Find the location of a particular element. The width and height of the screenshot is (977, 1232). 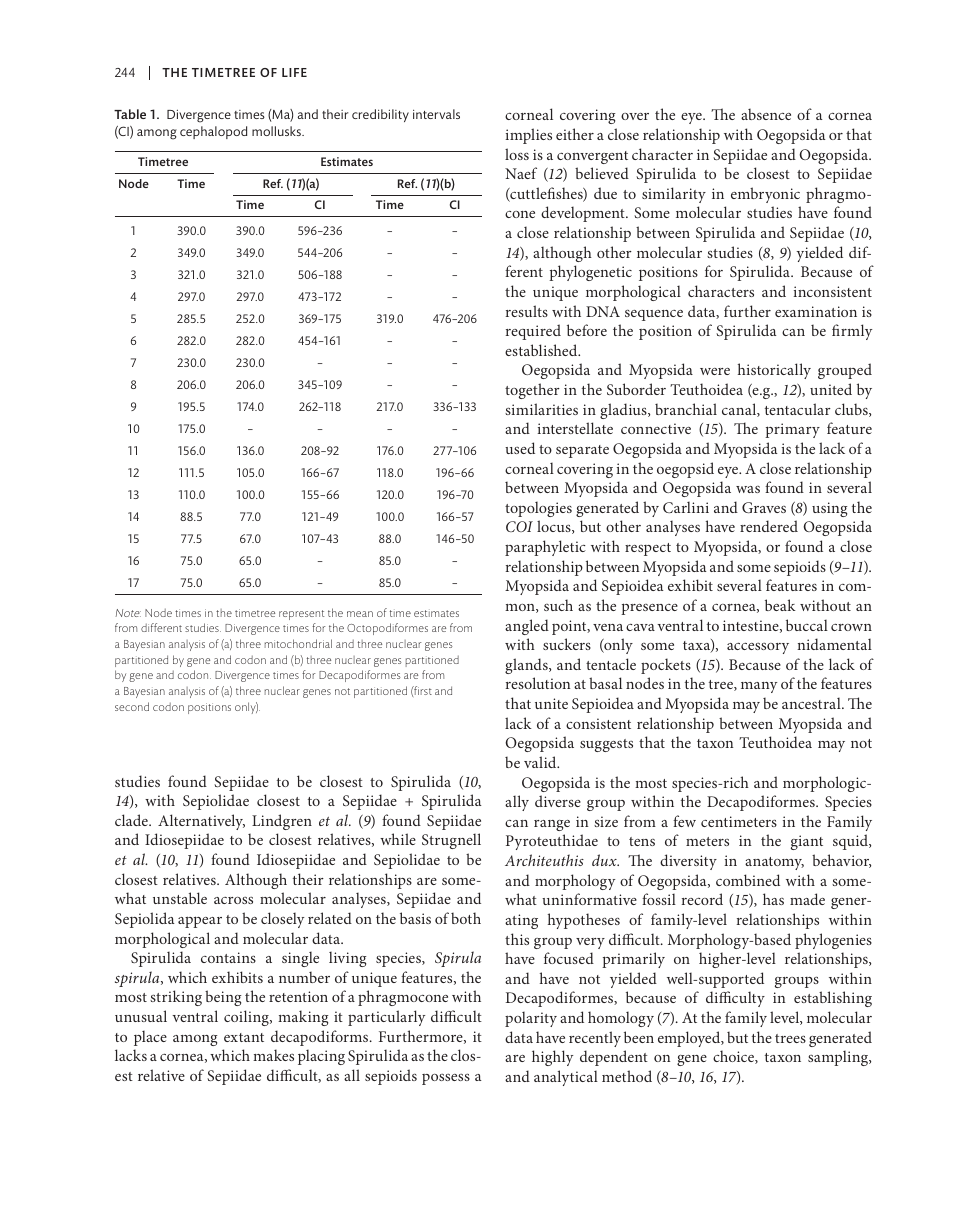

valid is located at coordinates (541, 762).
